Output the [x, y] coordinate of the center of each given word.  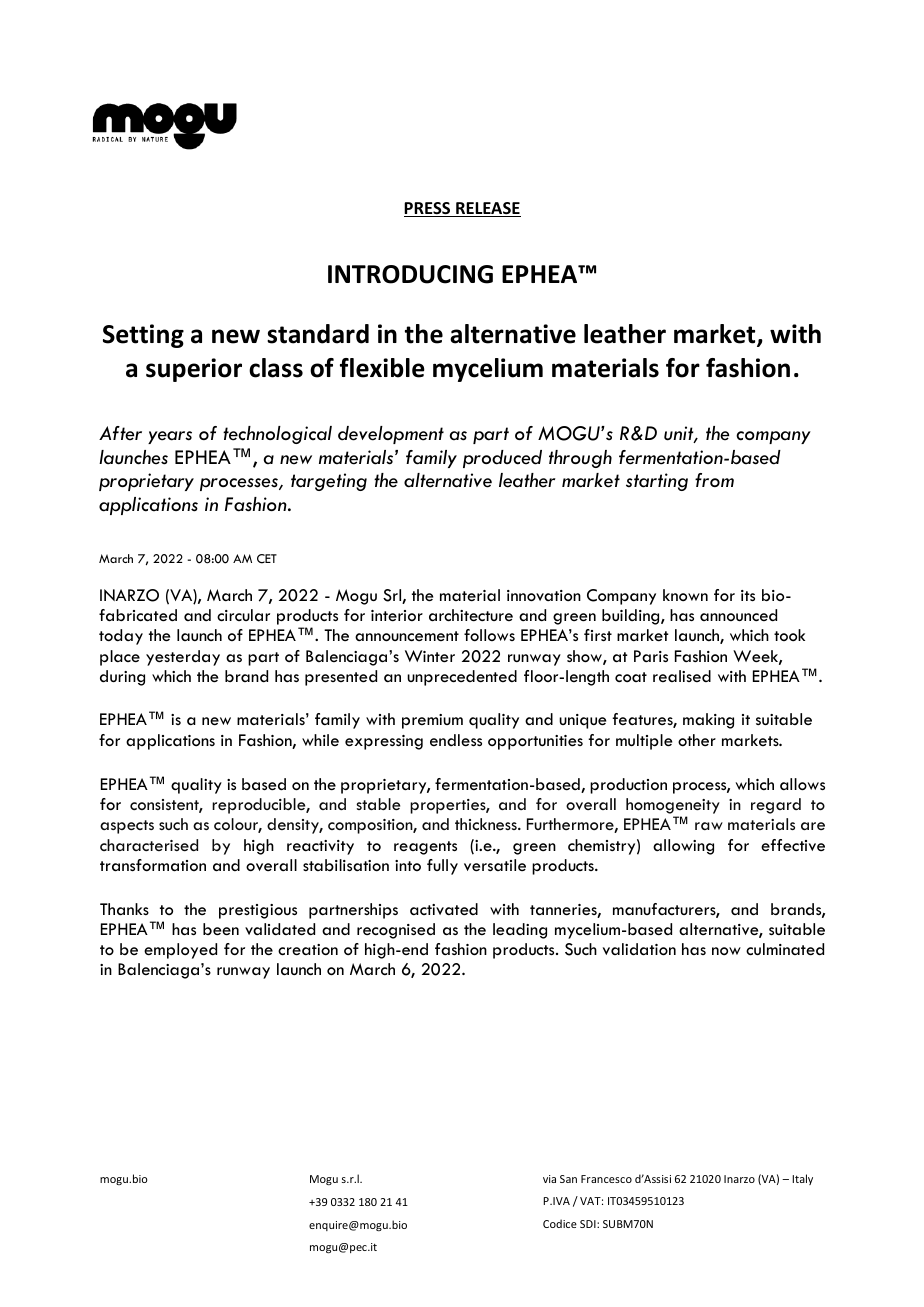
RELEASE [487, 209]
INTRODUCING [410, 274]
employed [180, 951]
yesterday [183, 658]
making [708, 721]
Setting [143, 336]
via [549, 1179]
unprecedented [462, 678]
